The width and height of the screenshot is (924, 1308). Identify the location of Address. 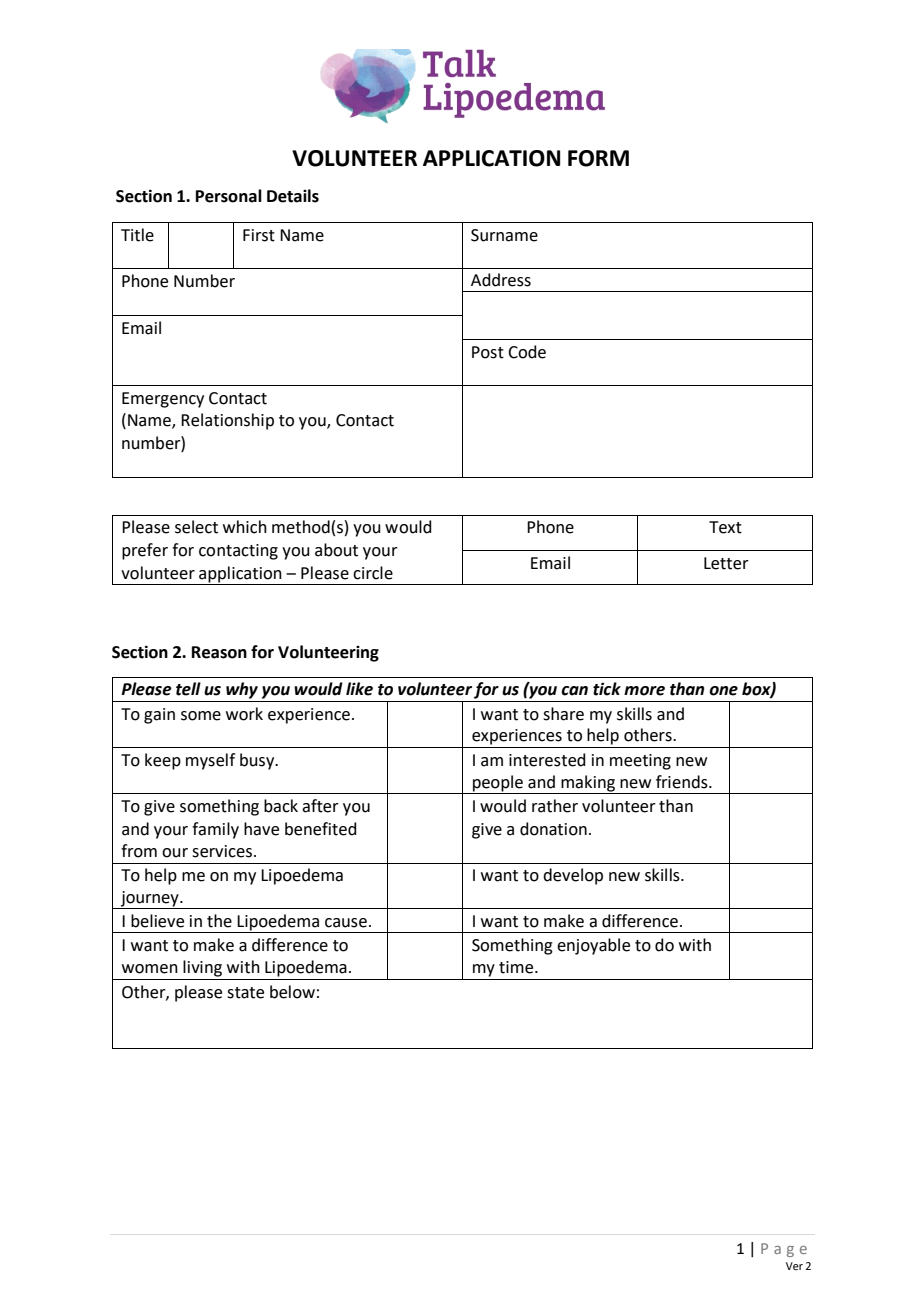
(501, 280).
